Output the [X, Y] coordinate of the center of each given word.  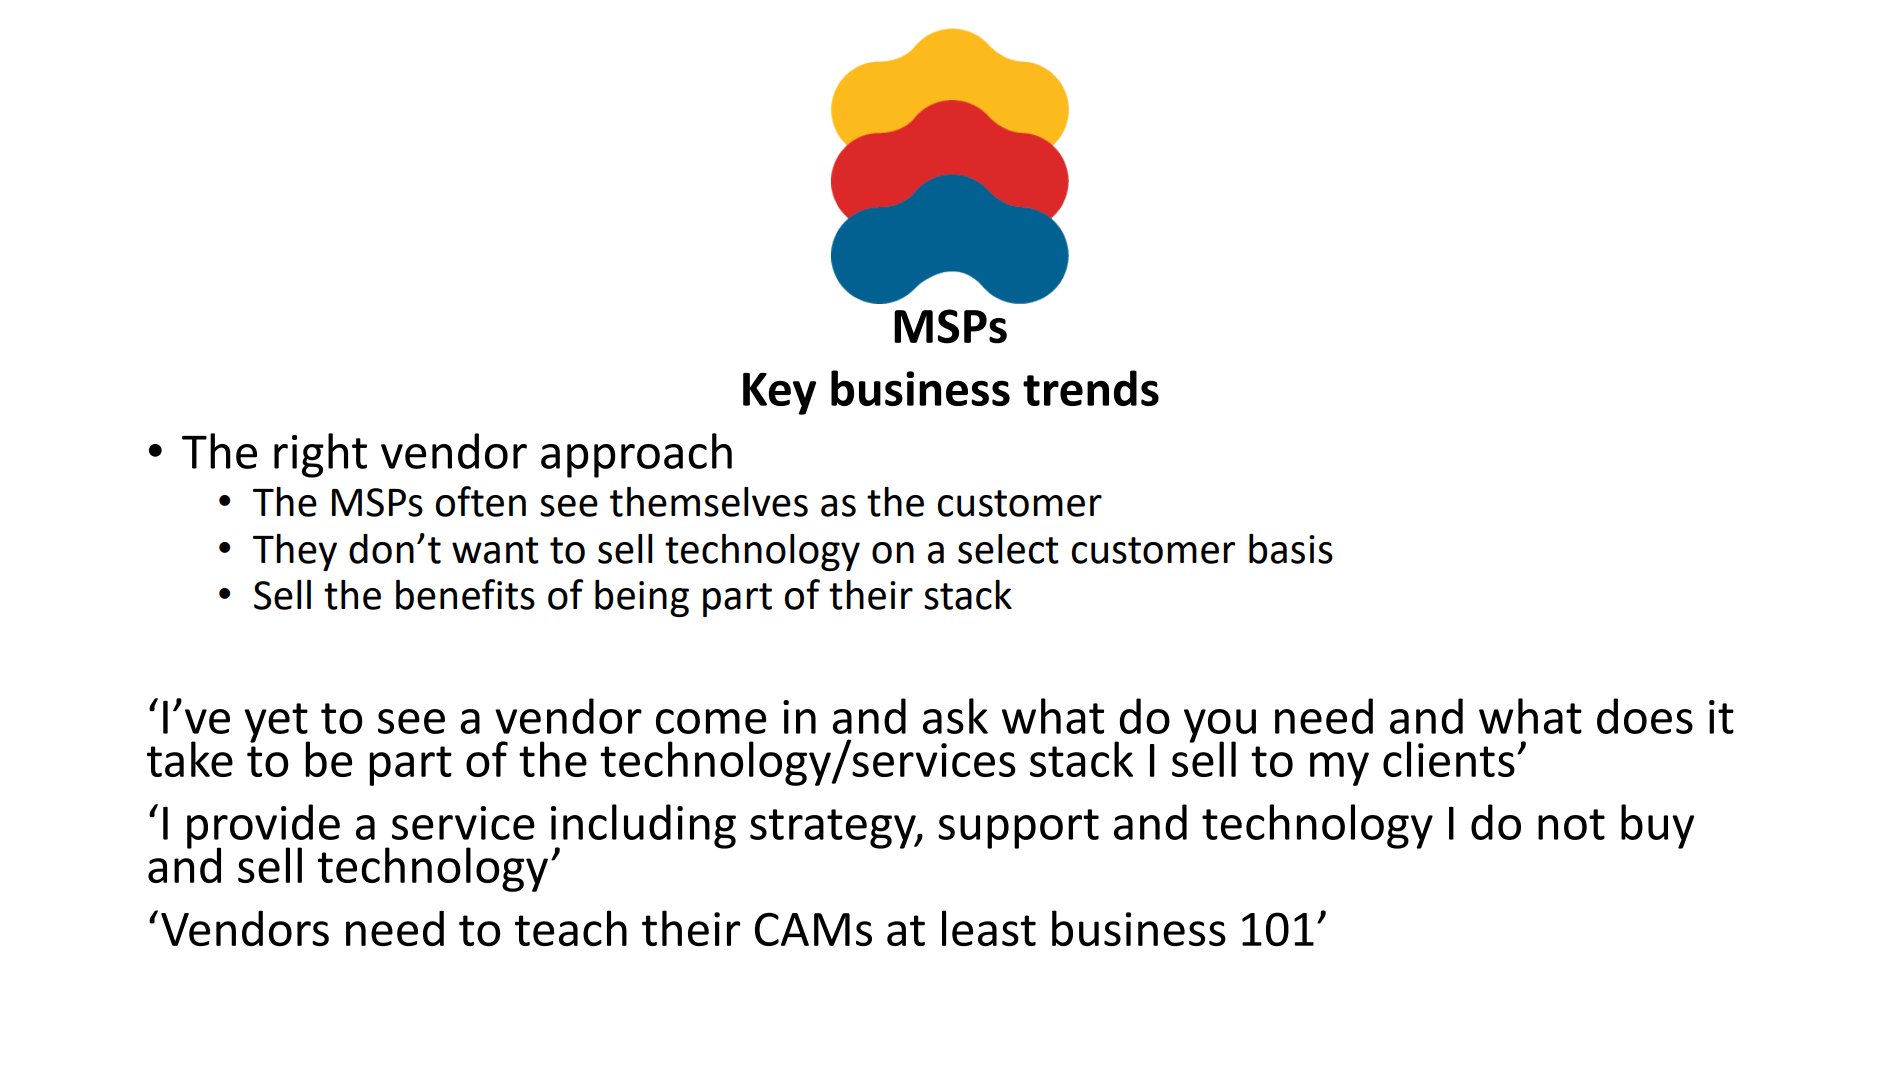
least [989, 928]
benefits [465, 594]
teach [571, 928]
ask [955, 716]
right [320, 455]
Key [779, 394]
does [1645, 716]
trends [1091, 388]
